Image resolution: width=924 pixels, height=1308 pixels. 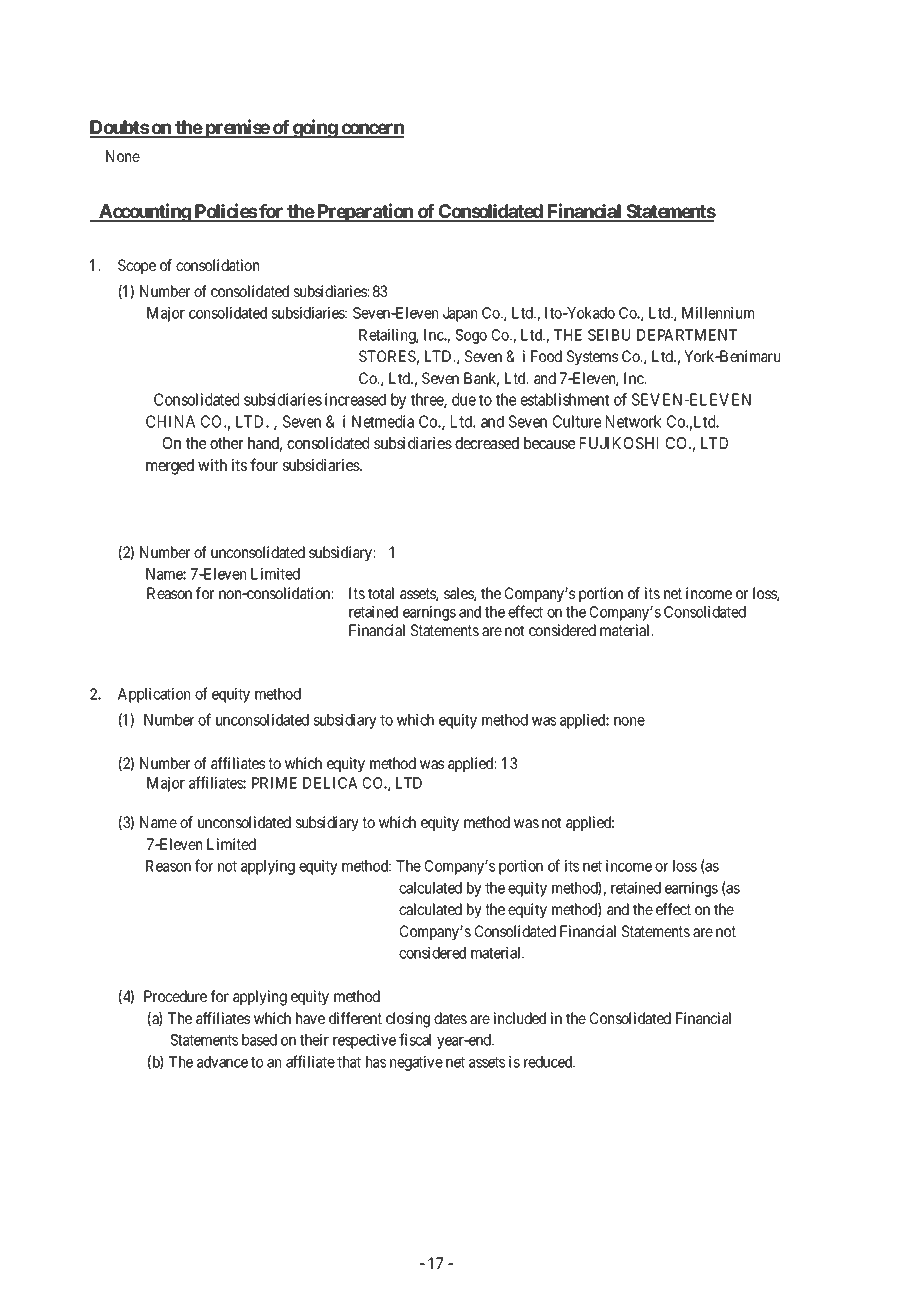 What do you see at coordinates (415, 1039) in the page?
I see `fiscal` at bounding box center [415, 1039].
